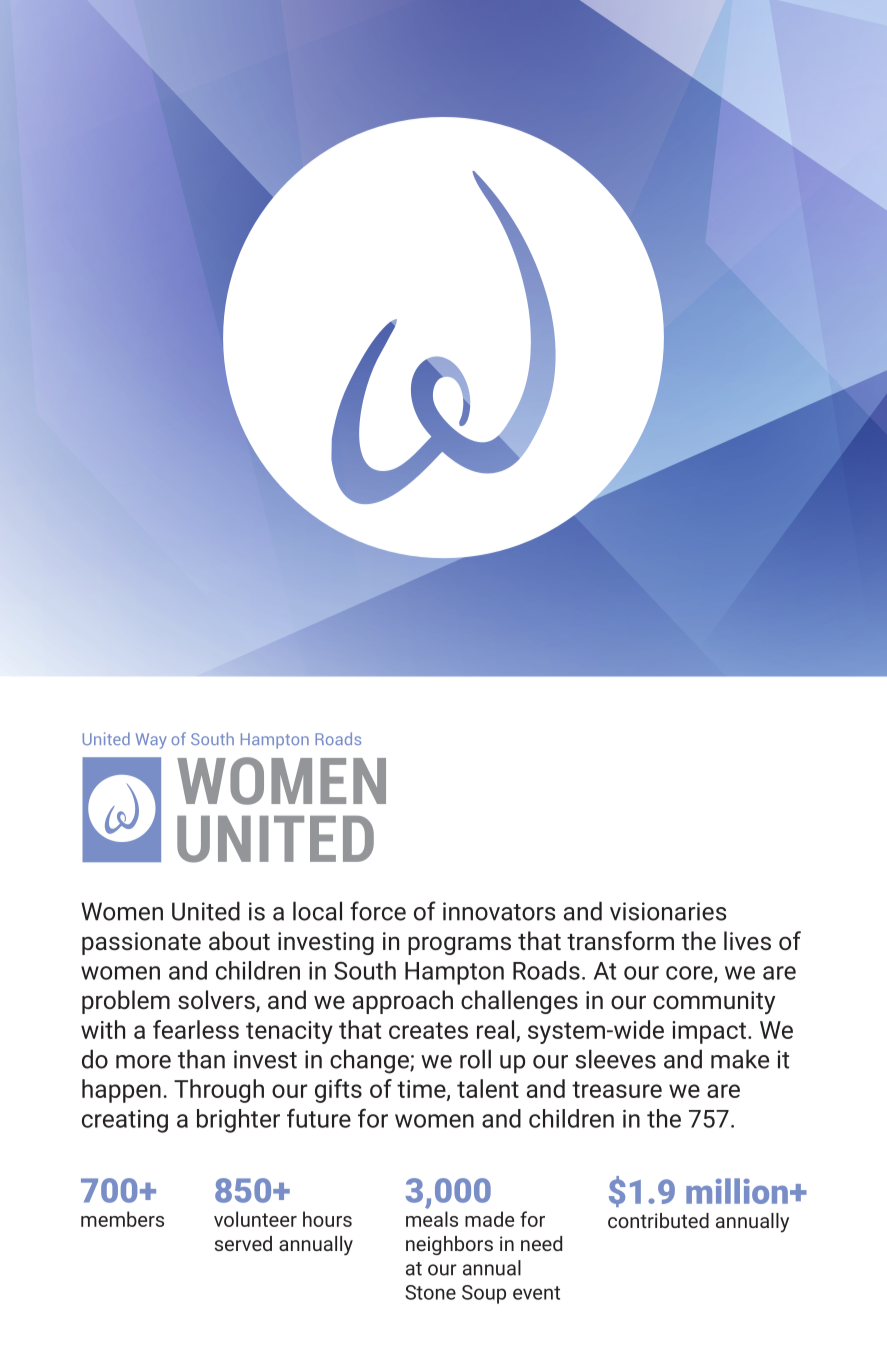 This page has width=887, height=1372. Describe the element at coordinates (709, 1032) in the page. I see `impact` at that location.
